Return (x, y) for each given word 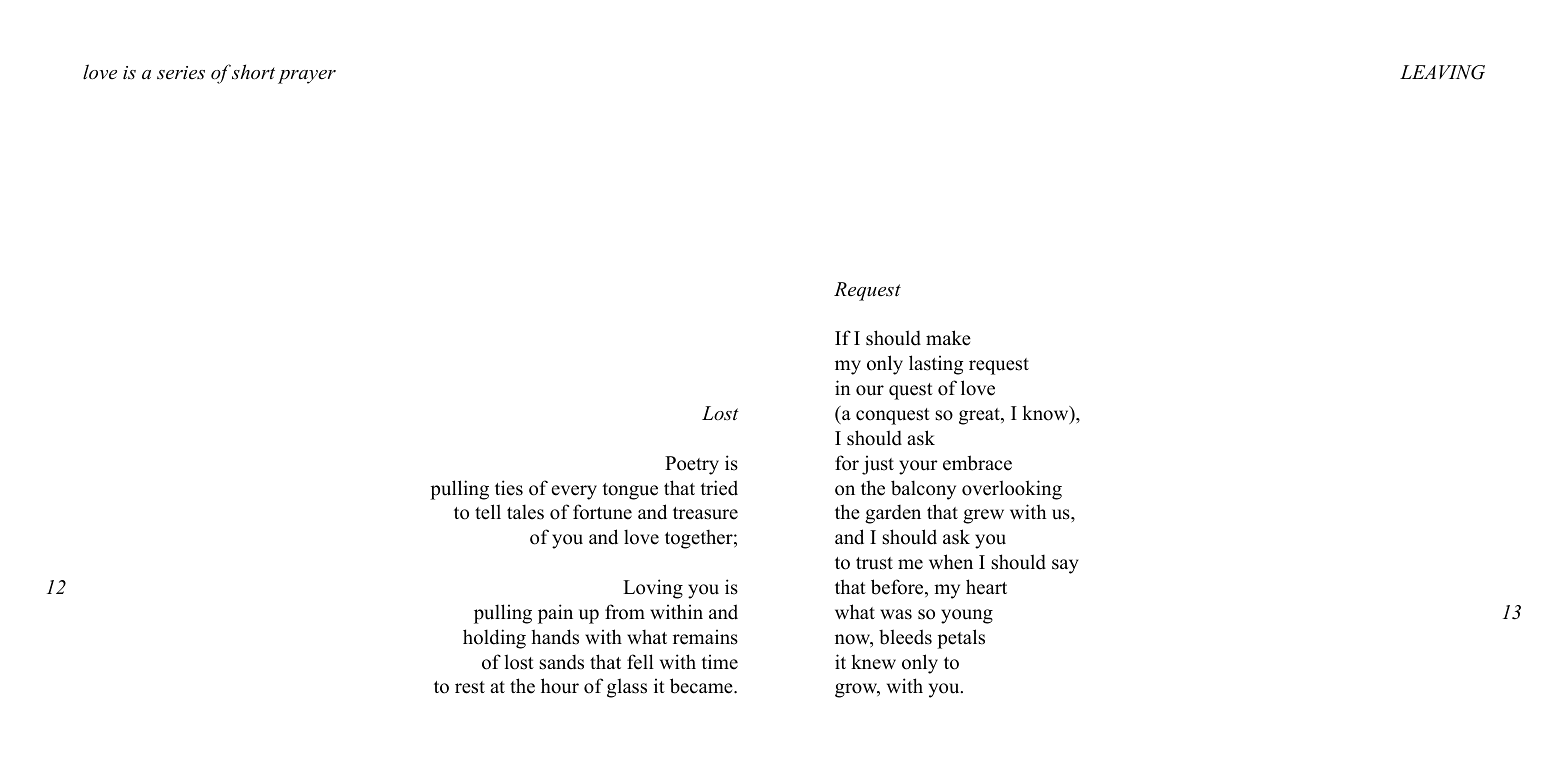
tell (488, 512)
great (980, 416)
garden (893, 514)
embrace (977, 463)
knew (873, 662)
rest (470, 687)
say (1065, 566)
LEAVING (1442, 72)
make (948, 338)
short (253, 72)
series (181, 73)
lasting (936, 365)
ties (509, 488)
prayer (307, 77)
